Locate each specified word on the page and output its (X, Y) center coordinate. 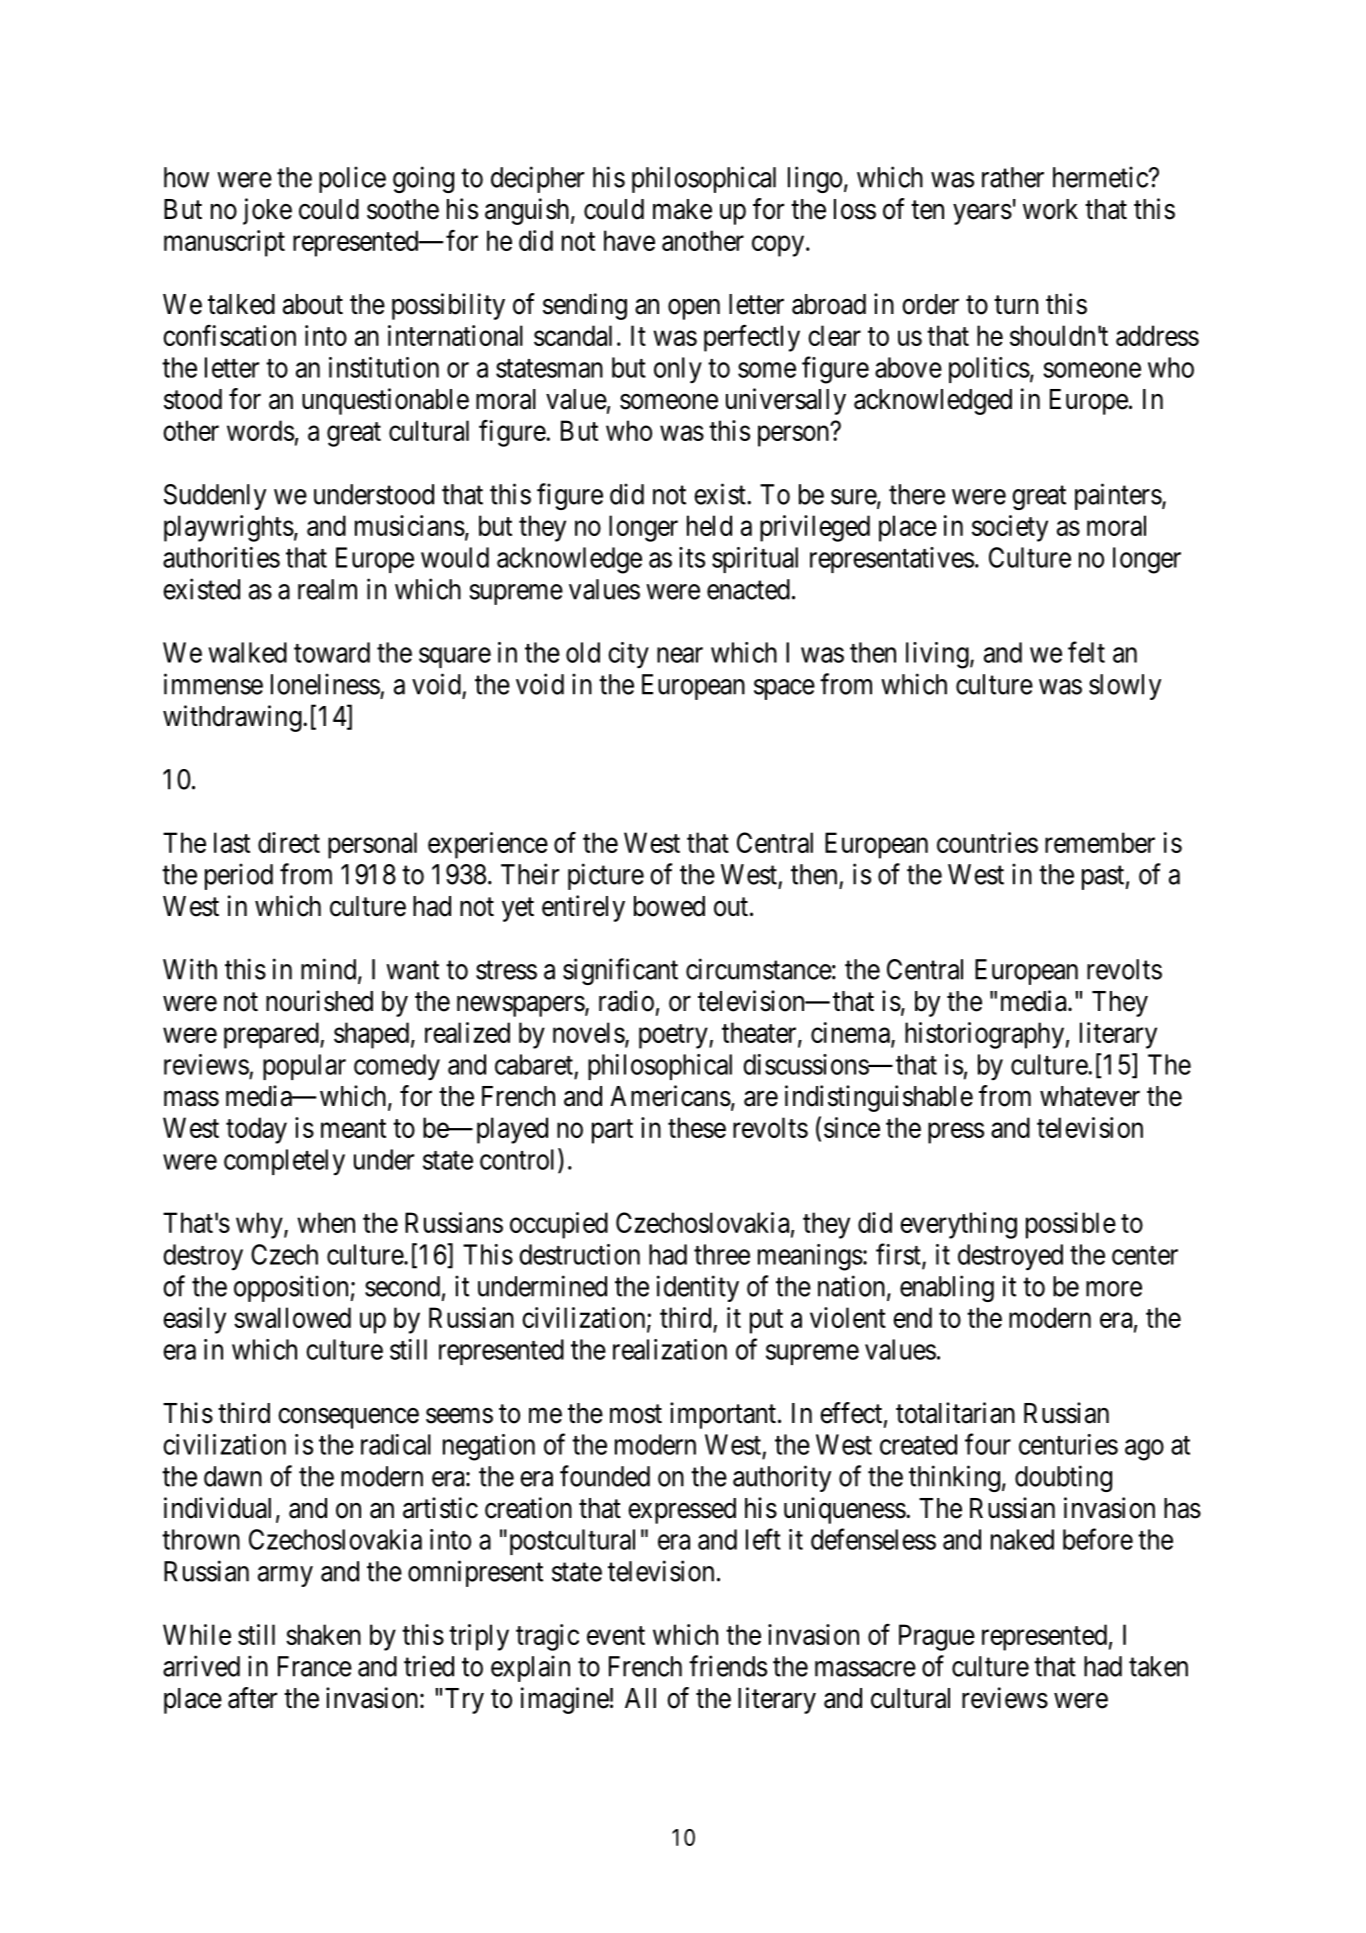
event (616, 1635)
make (682, 209)
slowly (1125, 687)
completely (284, 1162)
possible (1071, 1225)
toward (332, 652)
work (1050, 209)
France (315, 1666)
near (680, 655)
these (697, 1127)
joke (267, 211)
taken (1158, 1666)
